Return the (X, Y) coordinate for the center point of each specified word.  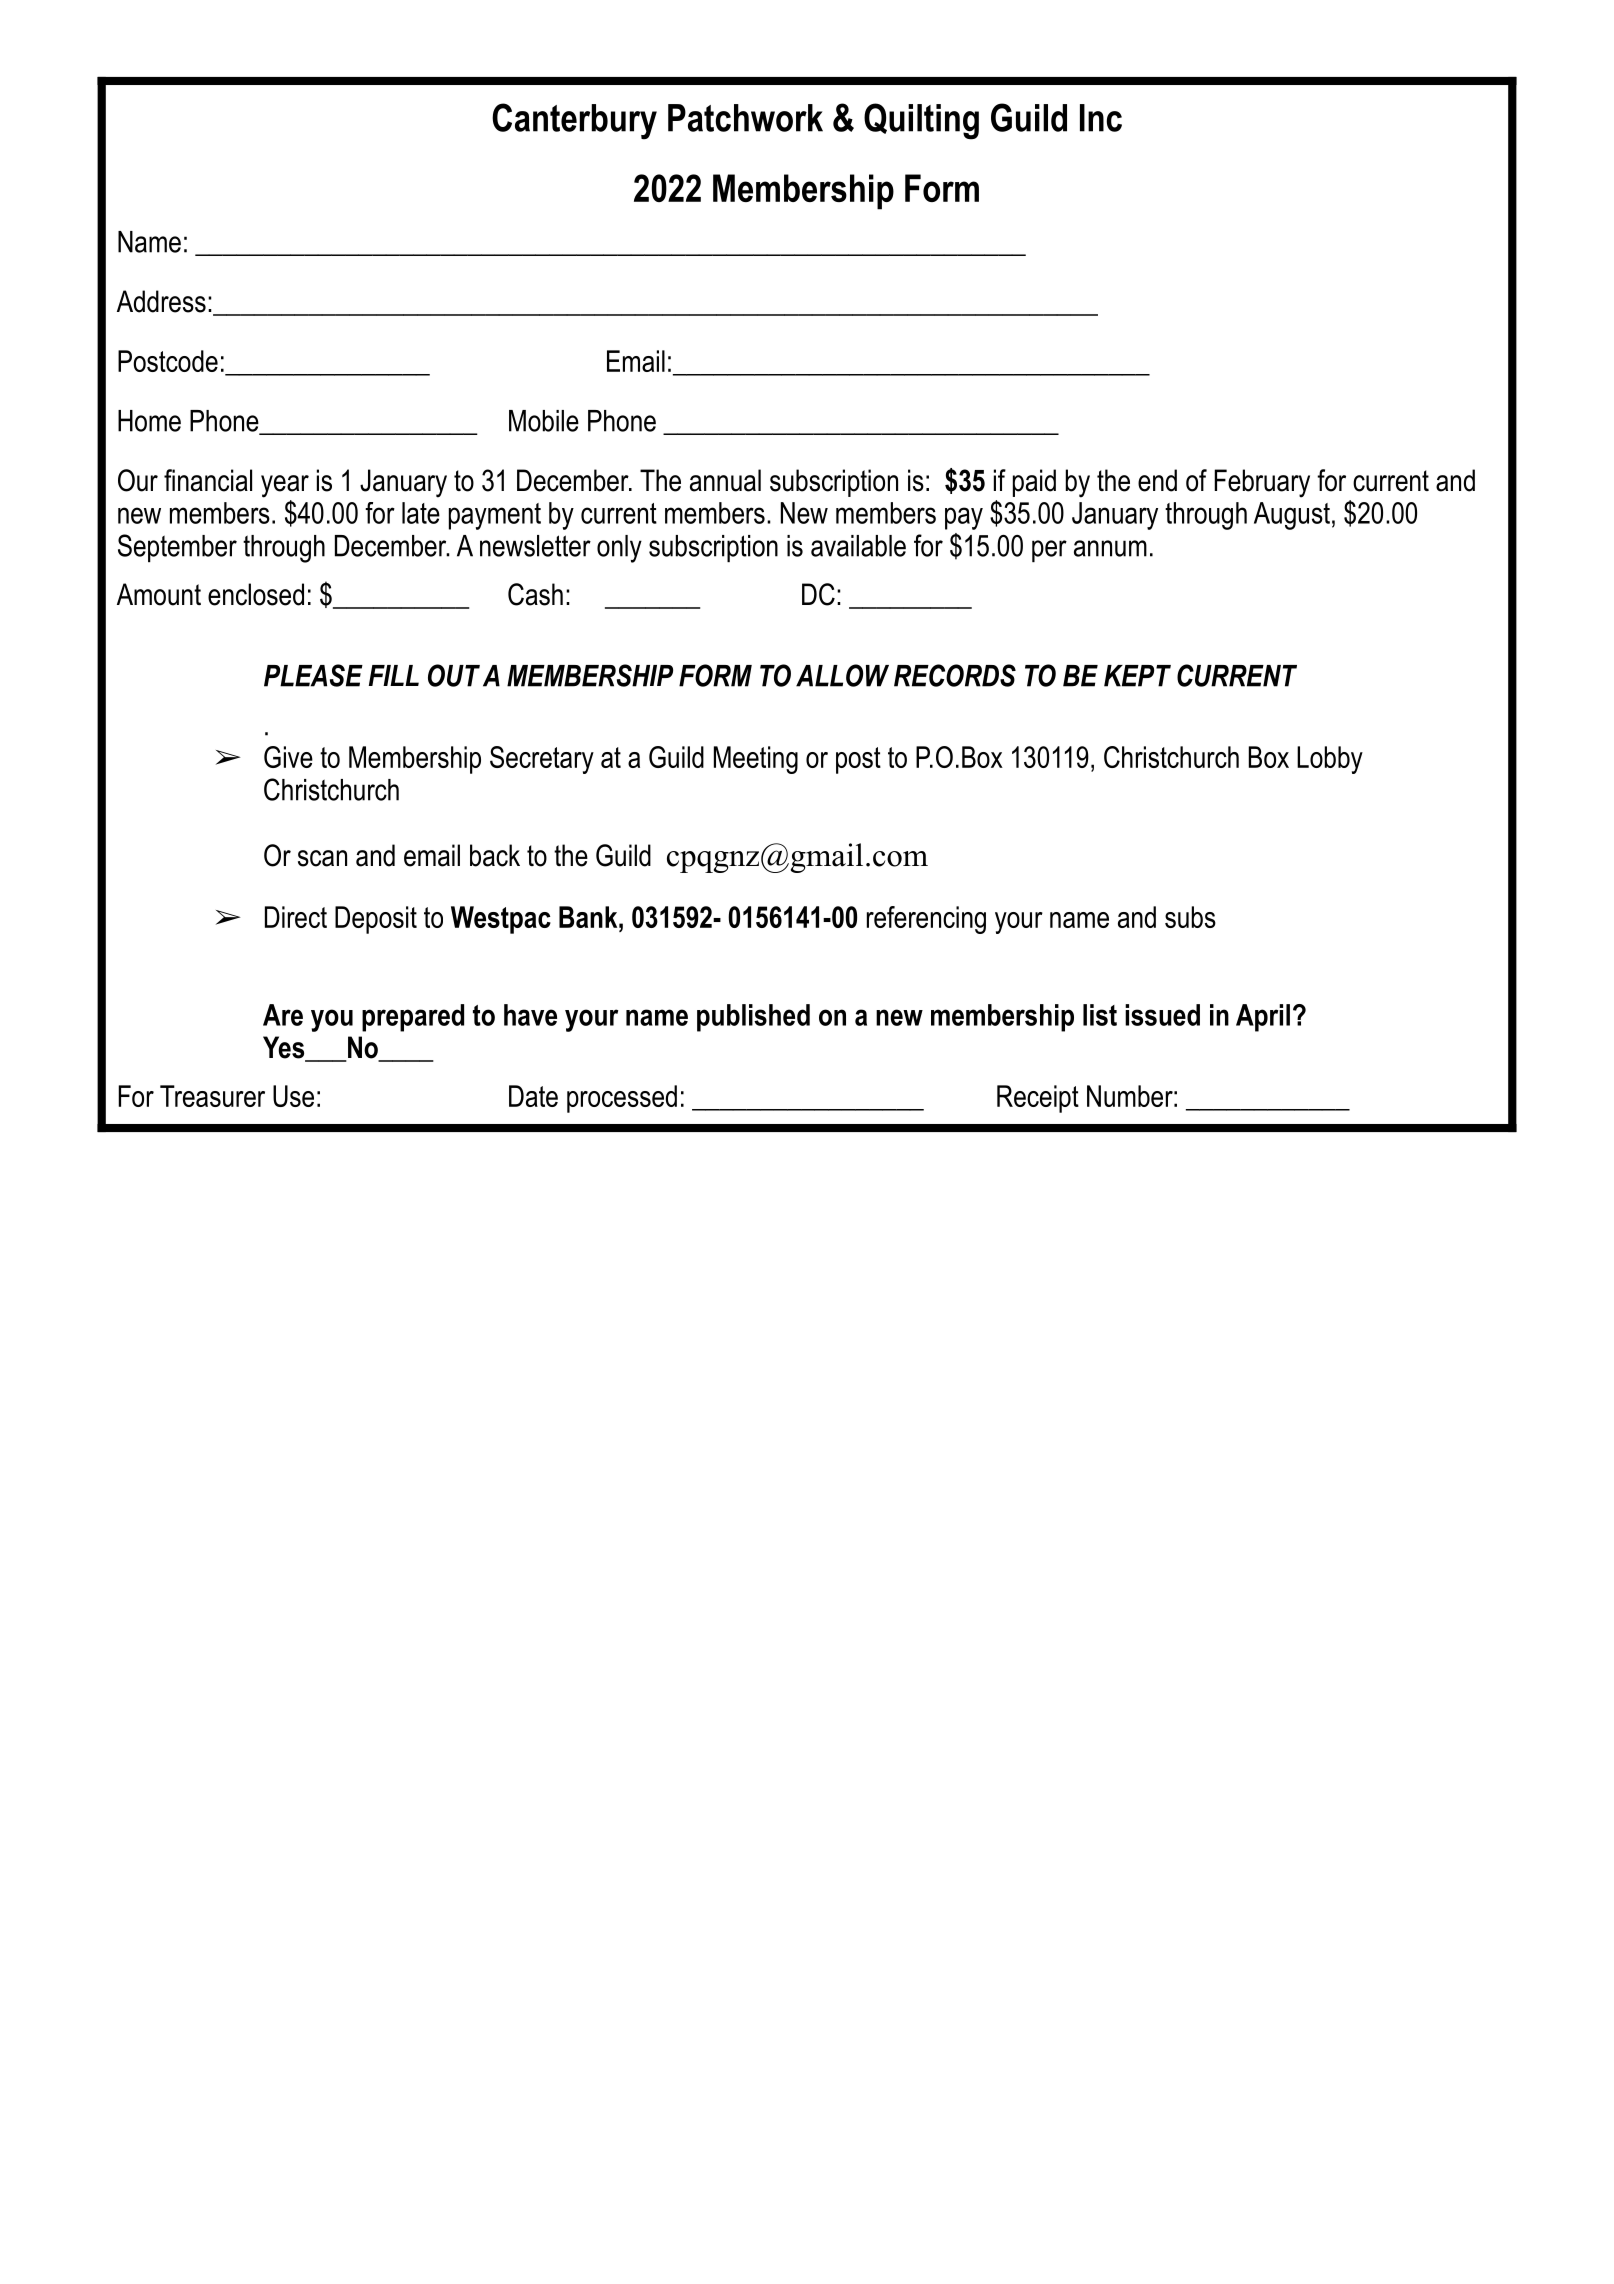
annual (725, 480)
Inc (1101, 118)
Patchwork (745, 118)
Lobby (1330, 760)
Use (293, 1096)
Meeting (756, 760)
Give (288, 757)
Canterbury (574, 121)
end (1157, 480)
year (285, 486)
